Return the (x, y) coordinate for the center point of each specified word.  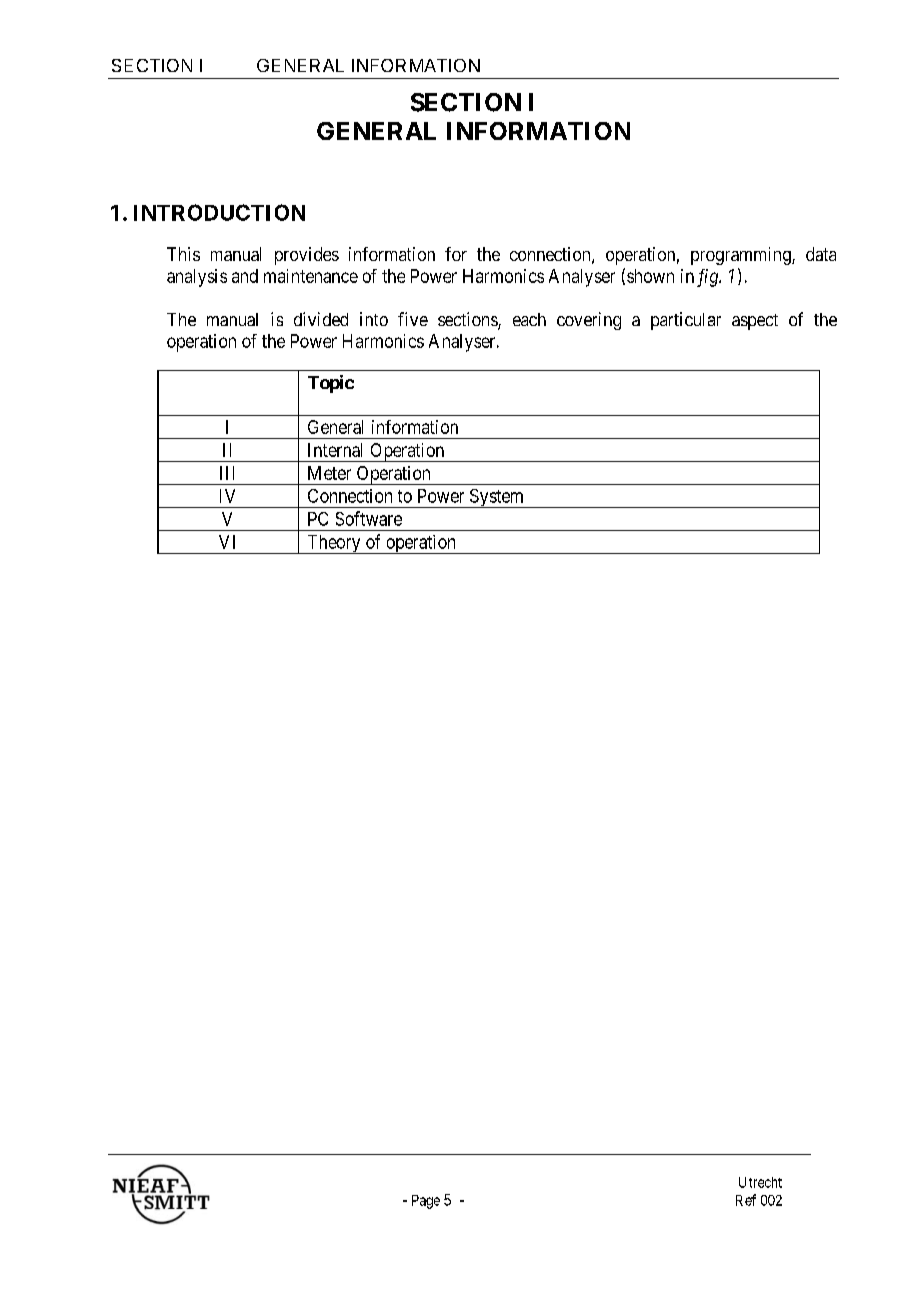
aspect (755, 322)
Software (369, 518)
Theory (334, 544)
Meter (329, 473)
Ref (746, 1200)
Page (426, 1202)
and (245, 276)
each (529, 319)
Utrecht (760, 1182)
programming (742, 256)
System (496, 498)
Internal (335, 450)
